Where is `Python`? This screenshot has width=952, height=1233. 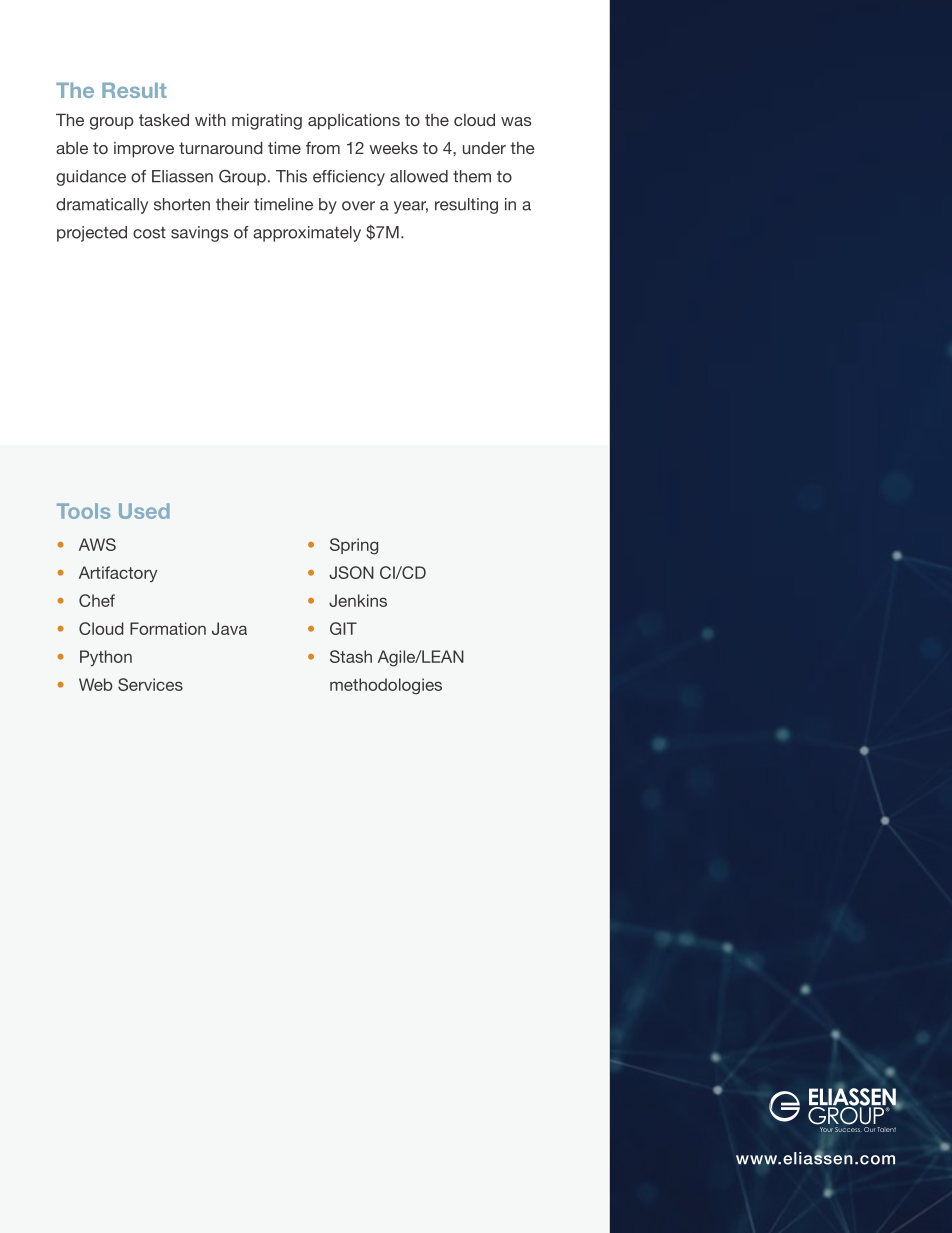
Python is located at coordinates (106, 658).
